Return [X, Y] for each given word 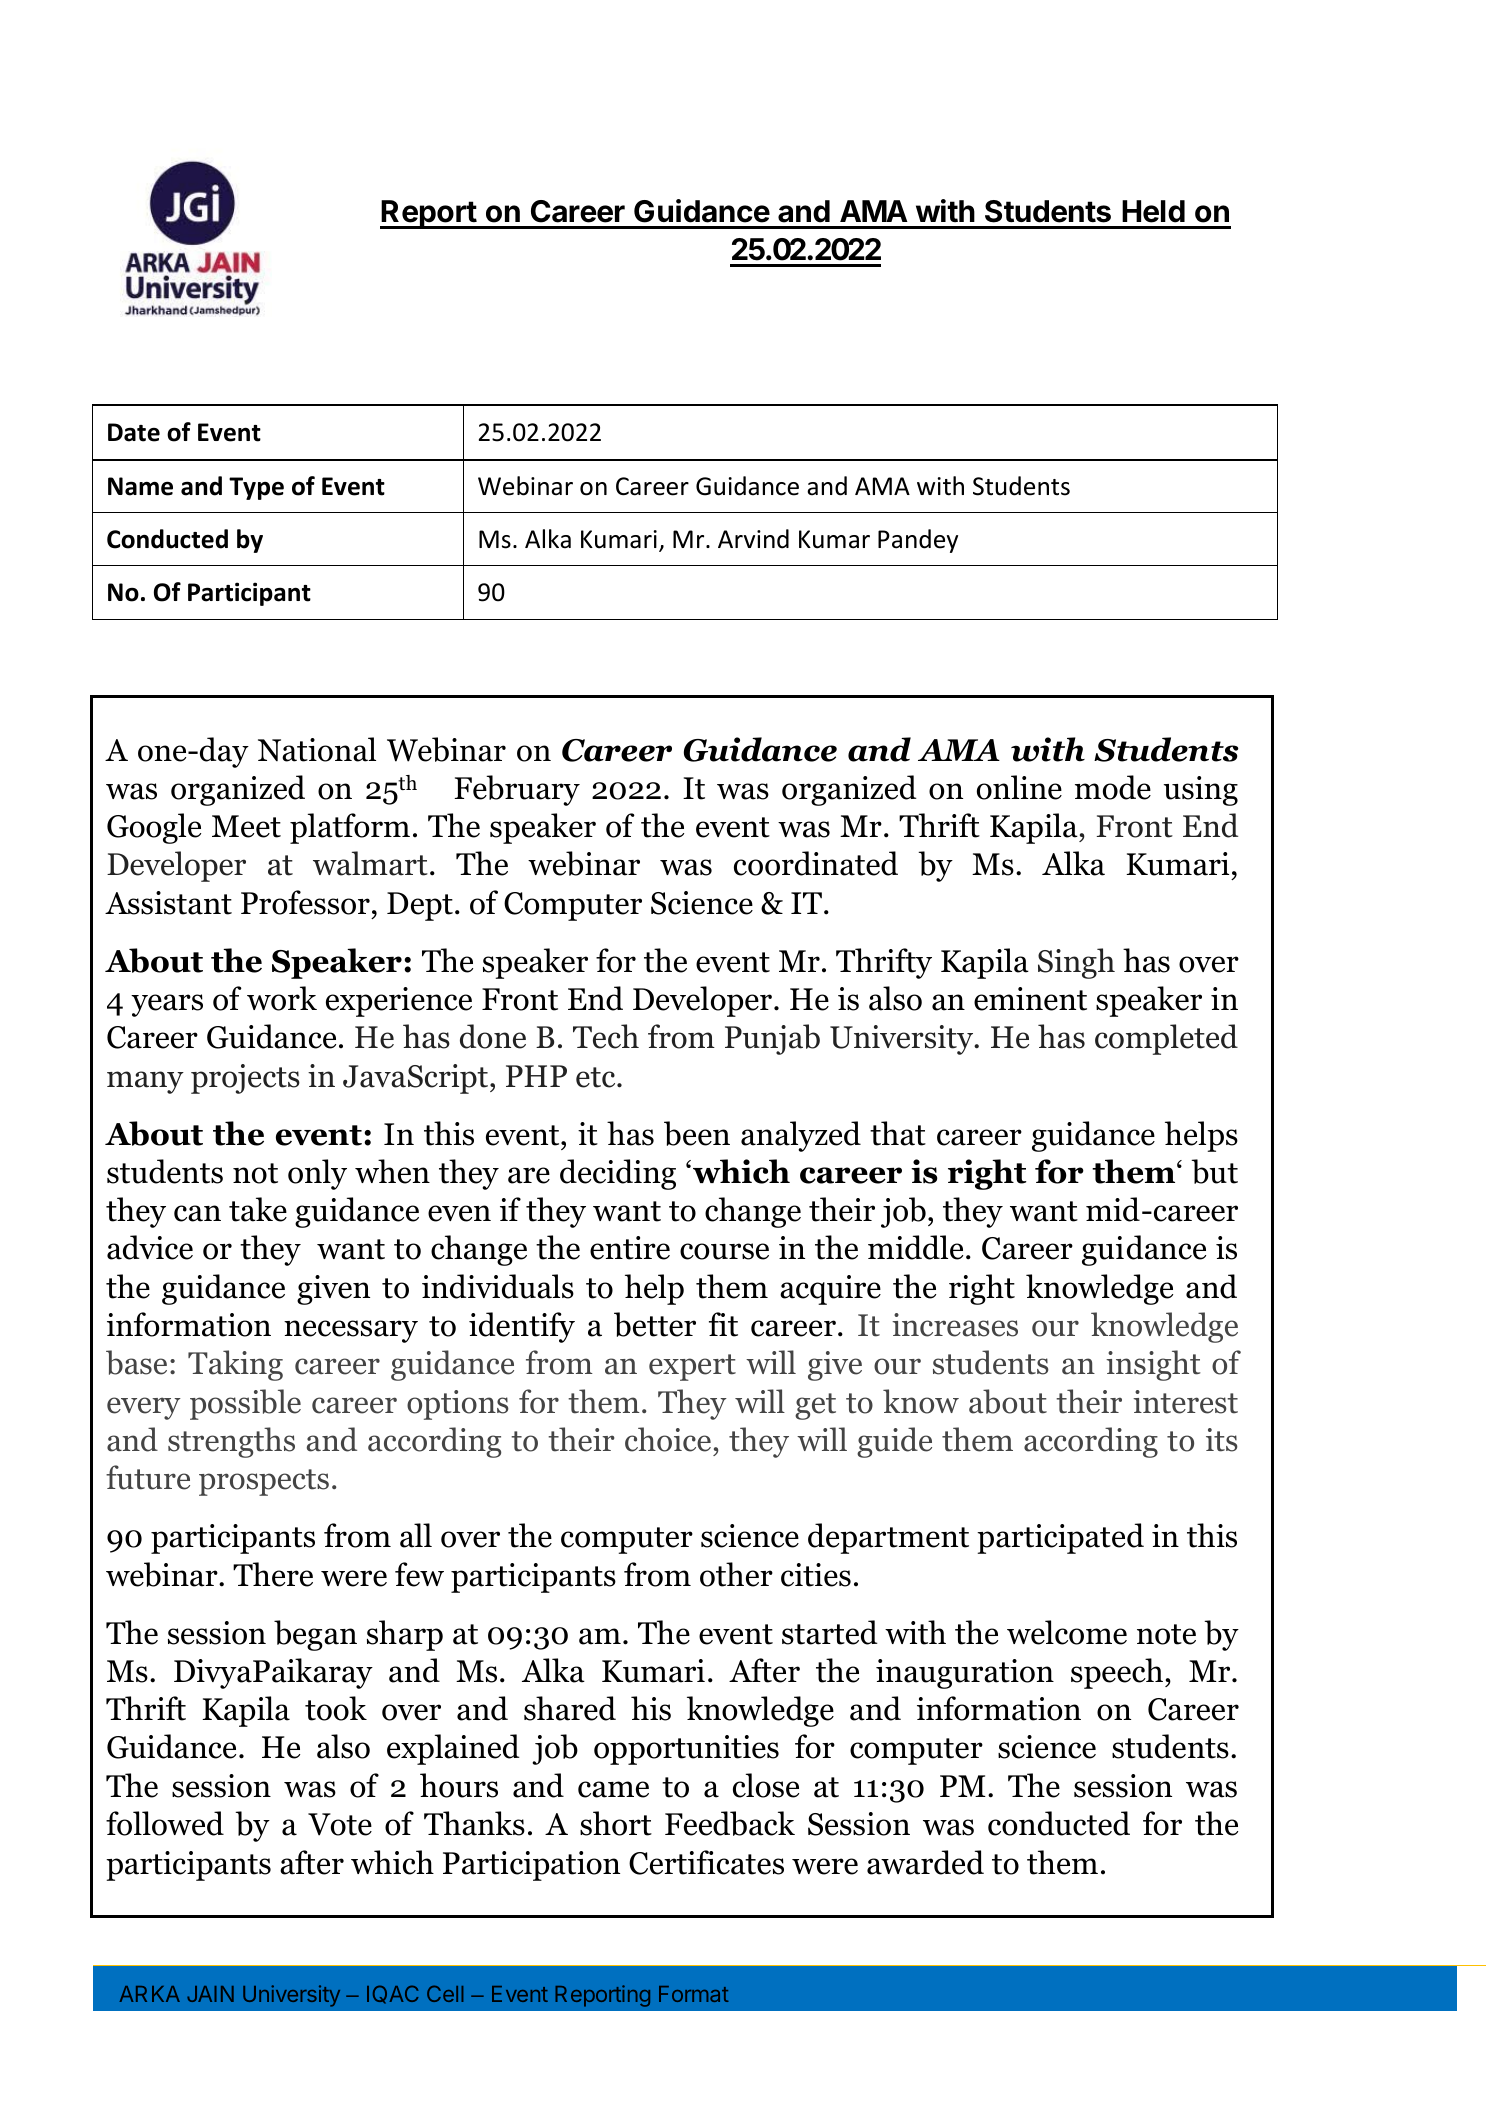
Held [1153, 211]
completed [1166, 1039]
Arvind [753, 539]
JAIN [210, 1994]
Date [134, 432]
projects [245, 1079]
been [697, 1133]
